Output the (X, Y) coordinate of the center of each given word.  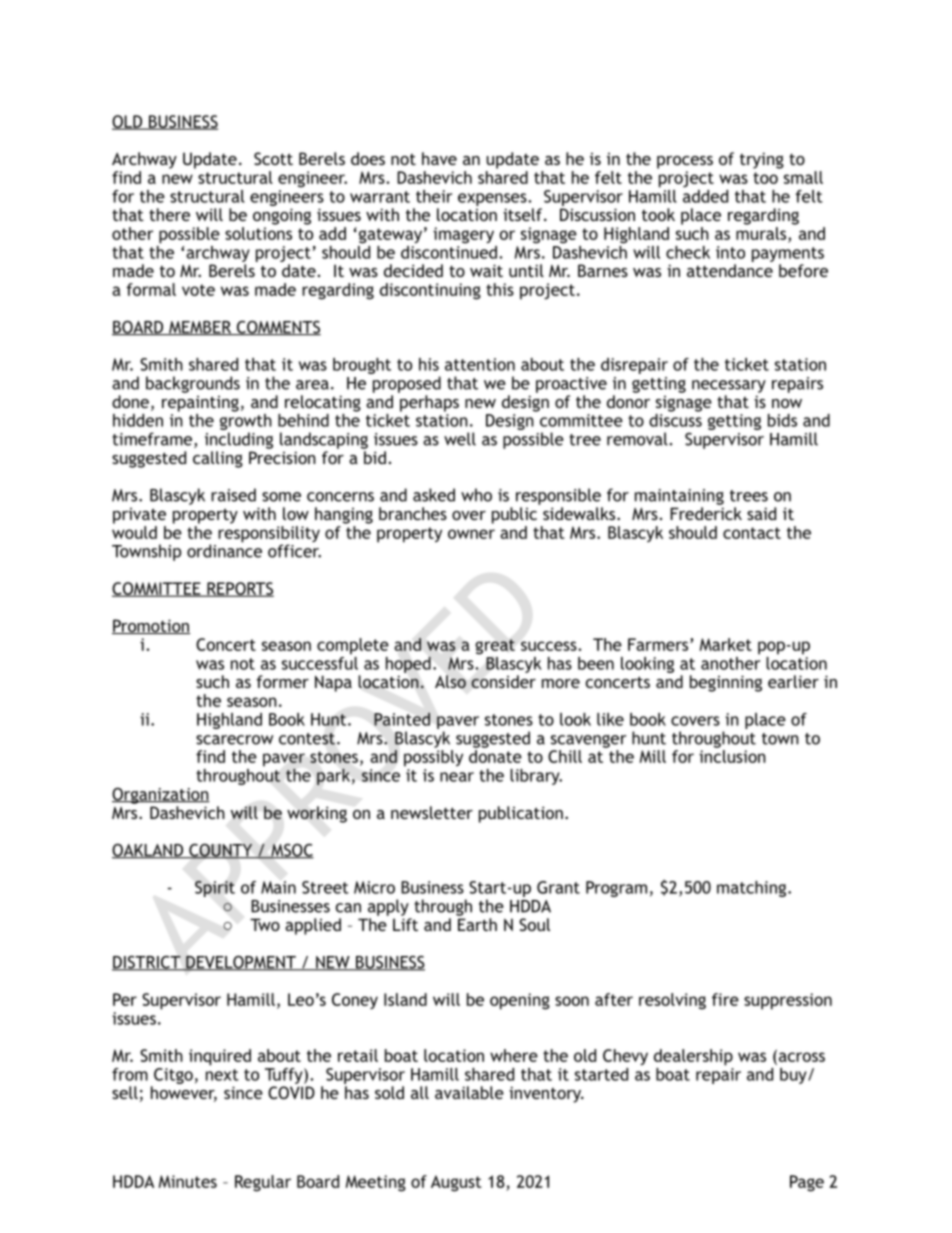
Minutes (187, 1181)
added (705, 195)
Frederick (706, 513)
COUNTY (221, 851)
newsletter (432, 812)
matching (753, 889)
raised (233, 495)
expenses (493, 199)
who (476, 495)
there (169, 214)
